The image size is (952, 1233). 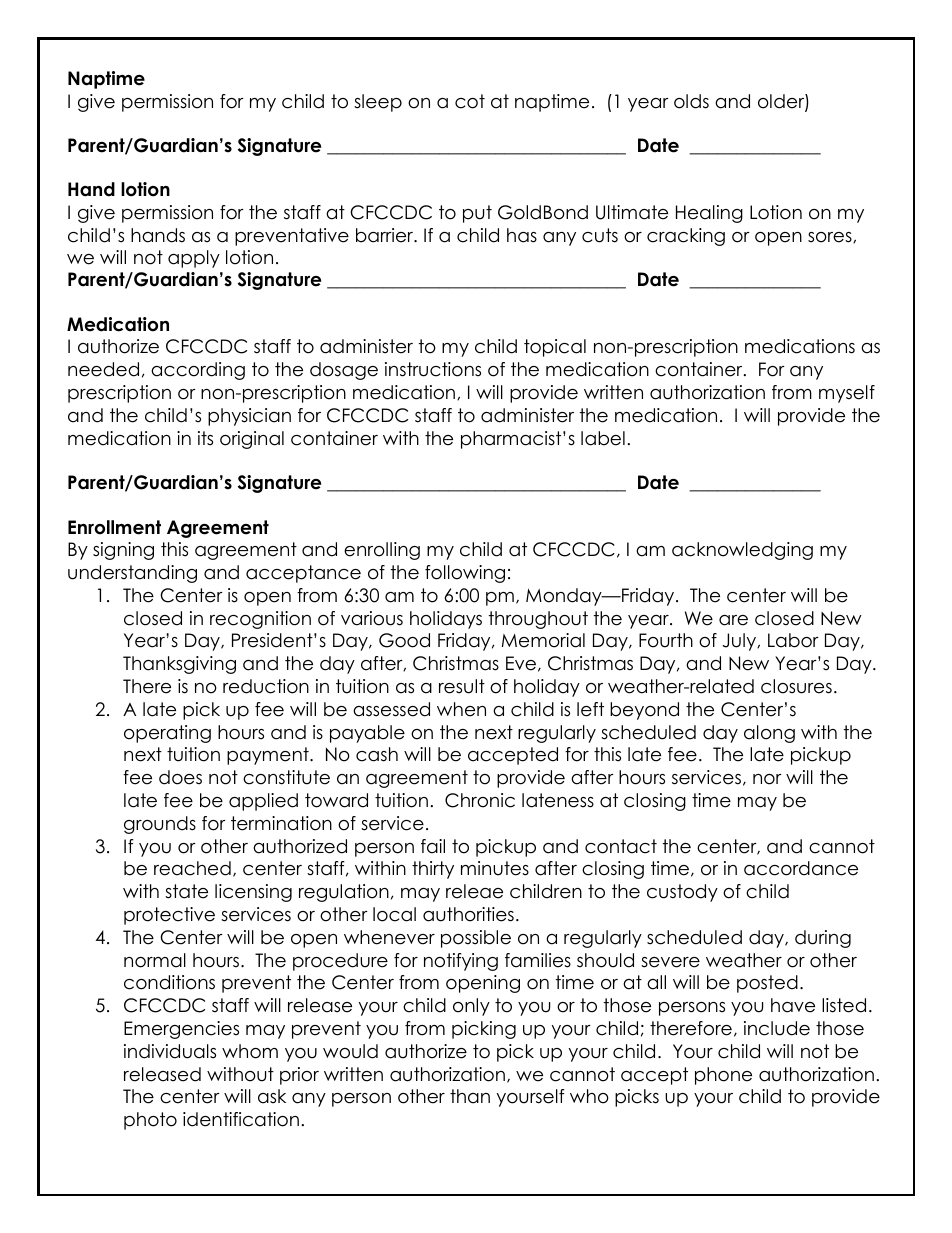 What do you see at coordinates (470, 101) in the document?
I see `cot` at bounding box center [470, 101].
